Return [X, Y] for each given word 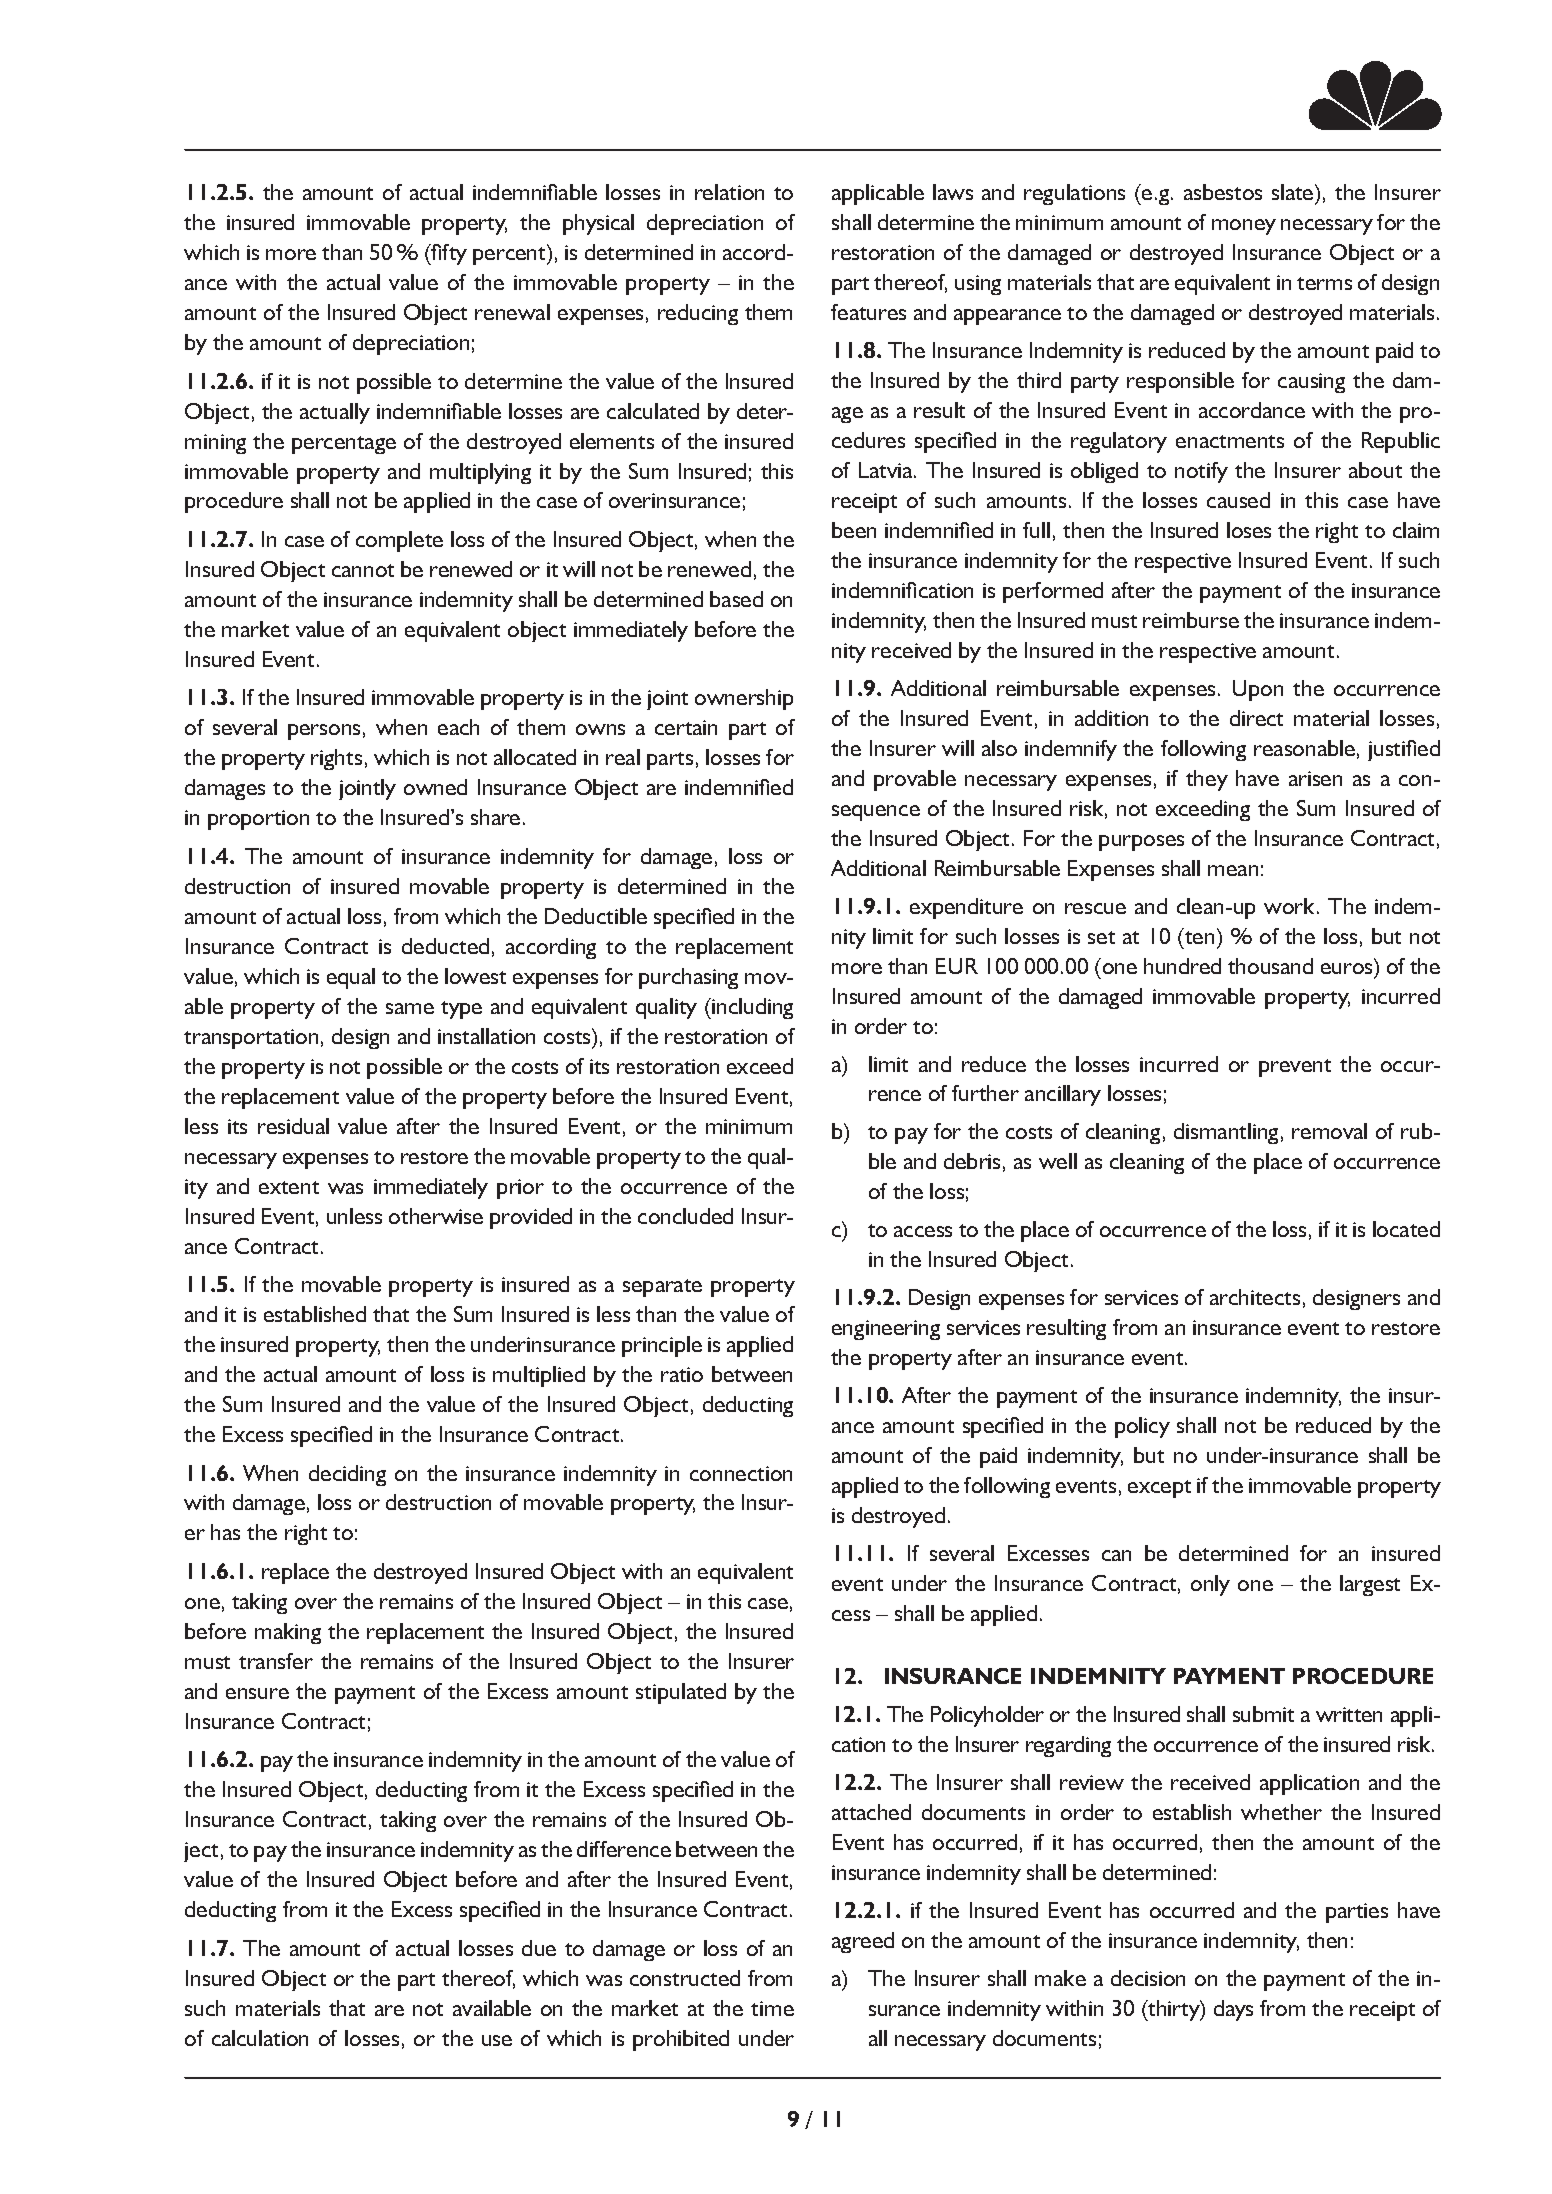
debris [972, 1161]
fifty [448, 254]
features [868, 312]
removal [1329, 1131]
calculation [260, 2038]
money [1244, 227]
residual [293, 1126]
